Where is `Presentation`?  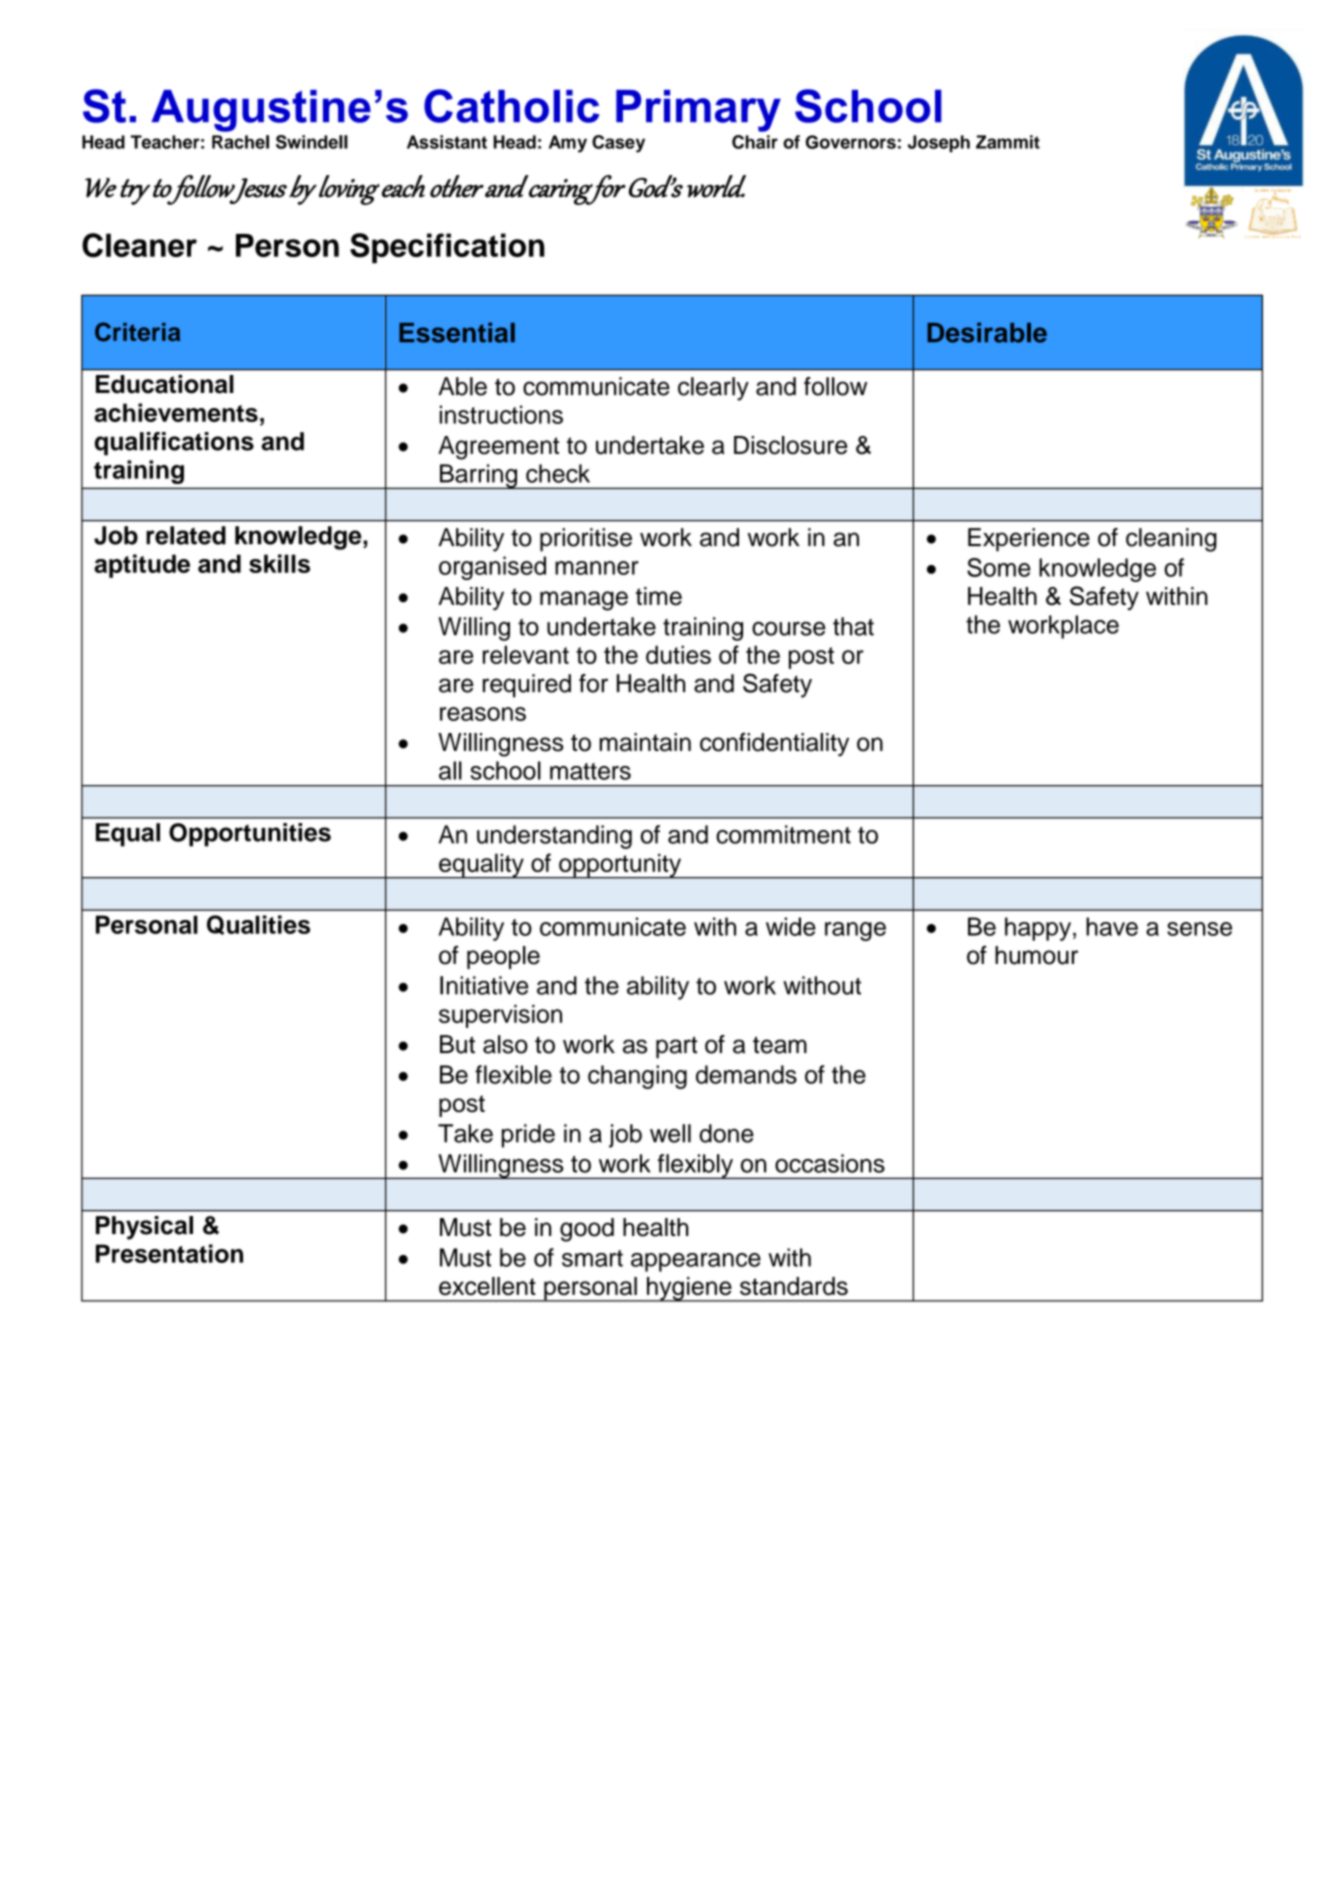 Presentation is located at coordinates (169, 1253).
